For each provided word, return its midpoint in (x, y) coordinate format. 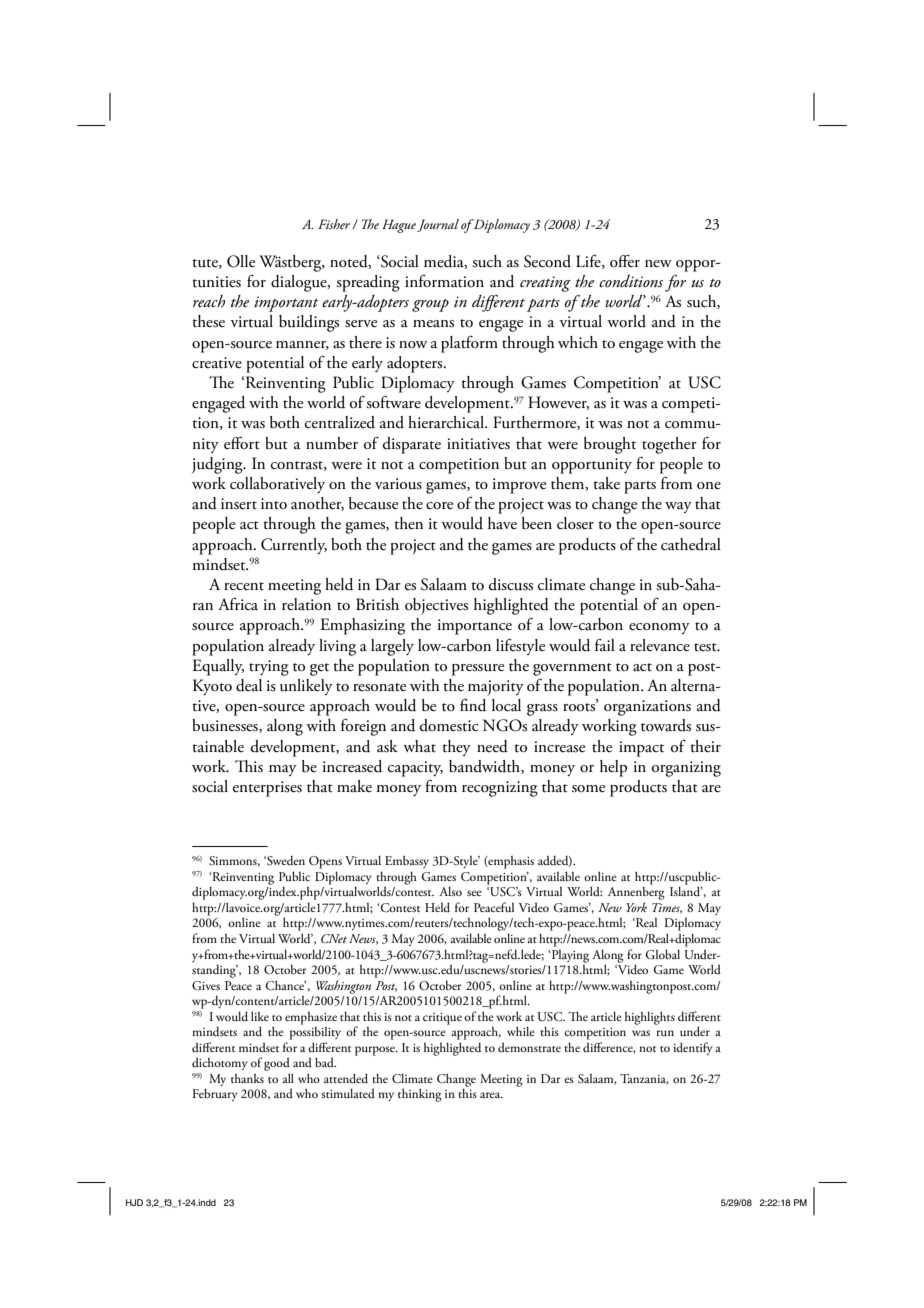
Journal (438, 225)
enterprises (267, 789)
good (277, 1064)
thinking (420, 1095)
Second (547, 261)
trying (269, 668)
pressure (478, 670)
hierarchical (447, 422)
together (669, 445)
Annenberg (636, 892)
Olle (241, 261)
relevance (660, 645)
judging (218, 465)
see (474, 893)
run (665, 1033)
